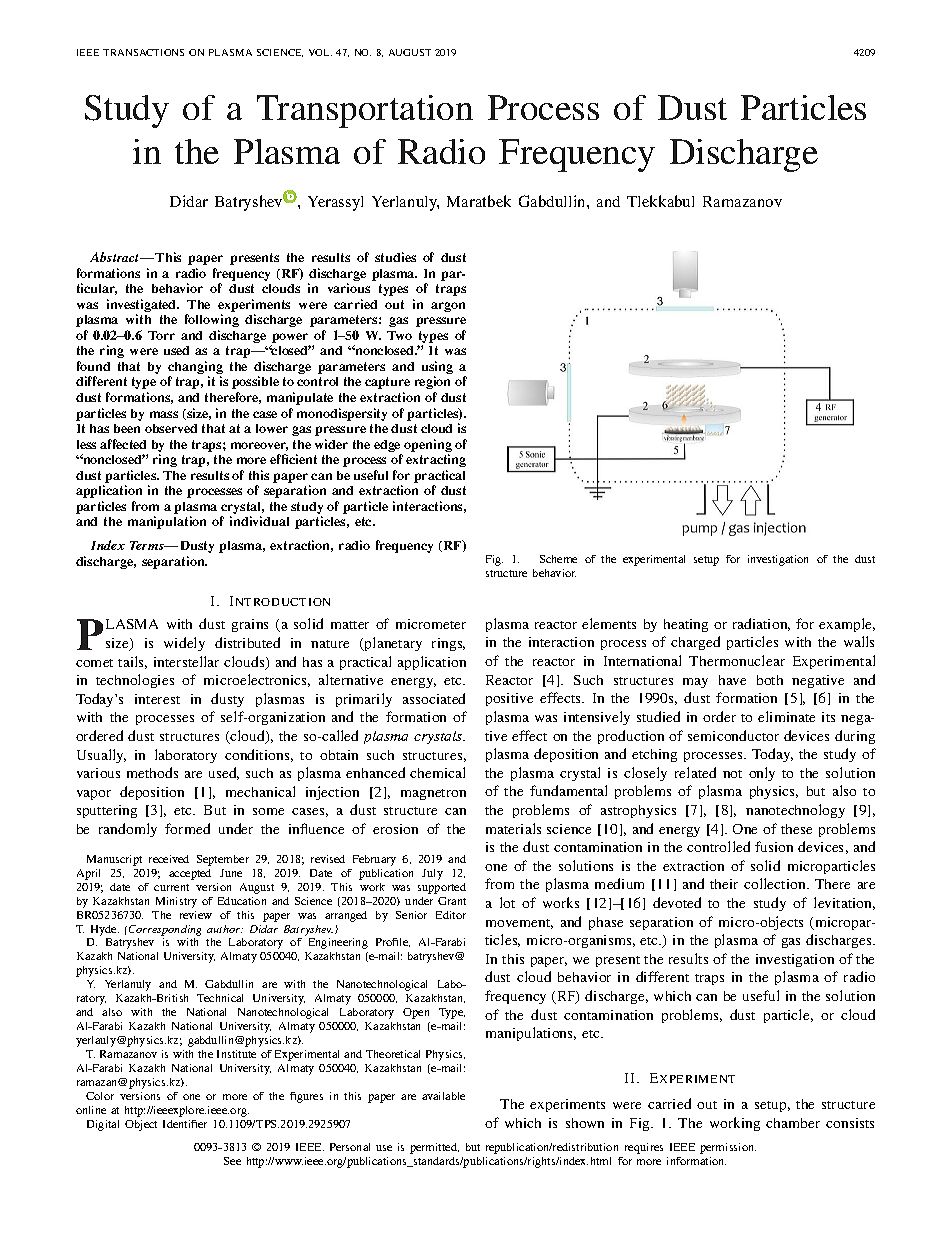 The width and height of the image is (952, 1233). I want to click on review, so click(196, 915).
